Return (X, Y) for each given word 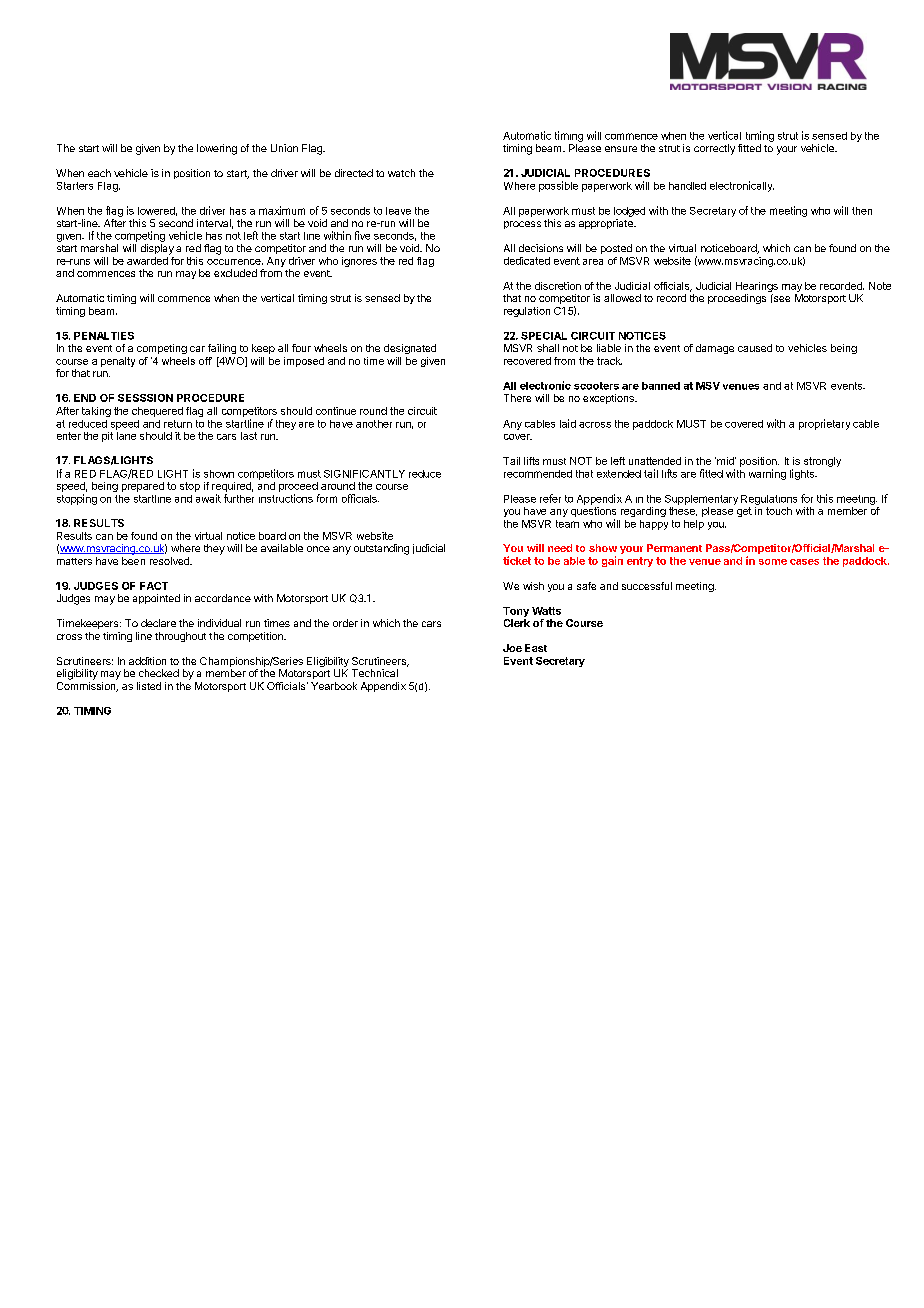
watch (401, 173)
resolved (170, 561)
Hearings (757, 288)
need (560, 548)
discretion (558, 286)
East (536, 648)
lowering (217, 149)
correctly (714, 149)
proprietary (824, 424)
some (773, 562)
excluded (235, 273)
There (517, 398)
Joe (512, 648)
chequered (157, 412)
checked (159, 673)
